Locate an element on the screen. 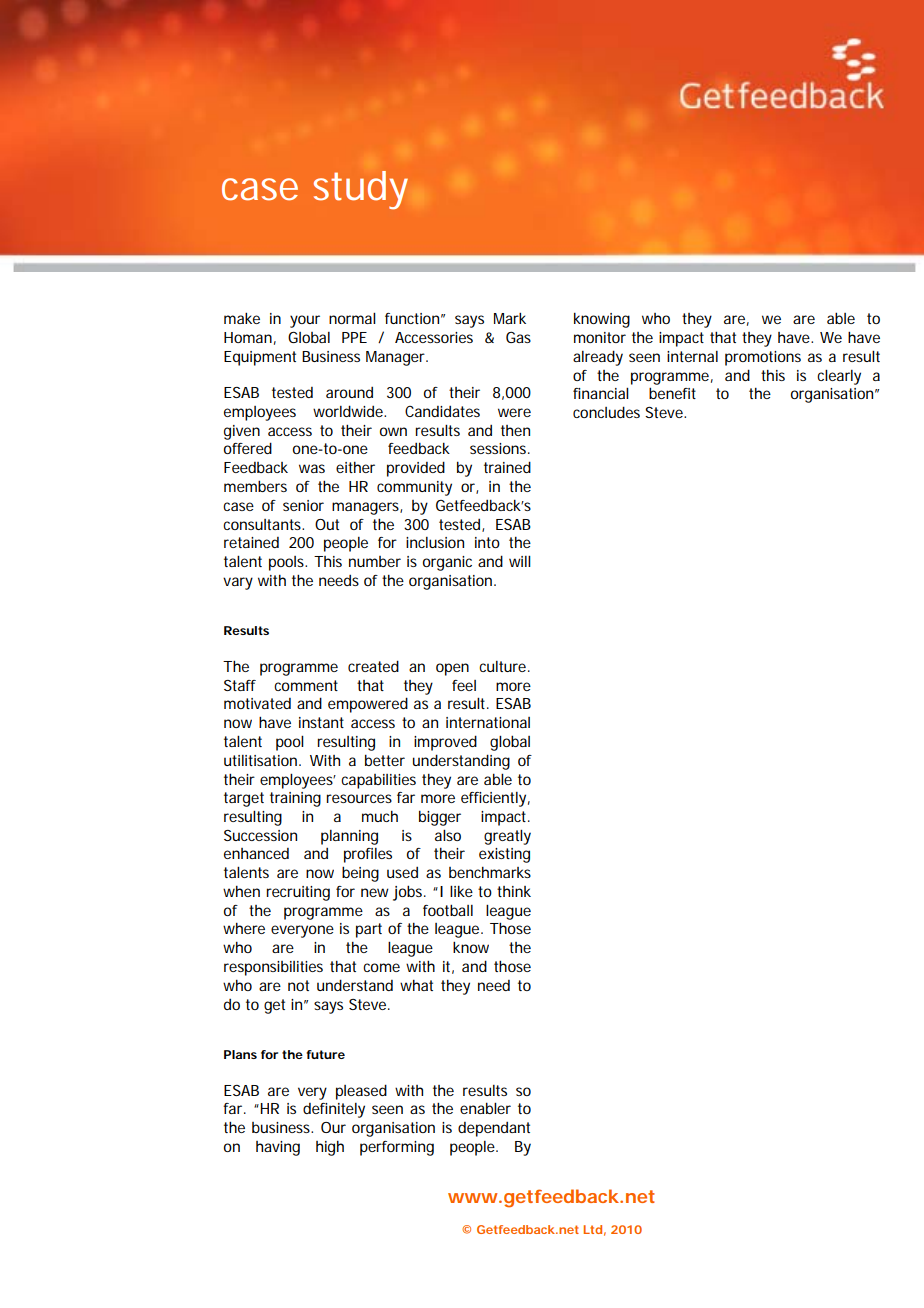 The height and width of the screenshot is (1308, 924). training is located at coordinates (295, 799).
